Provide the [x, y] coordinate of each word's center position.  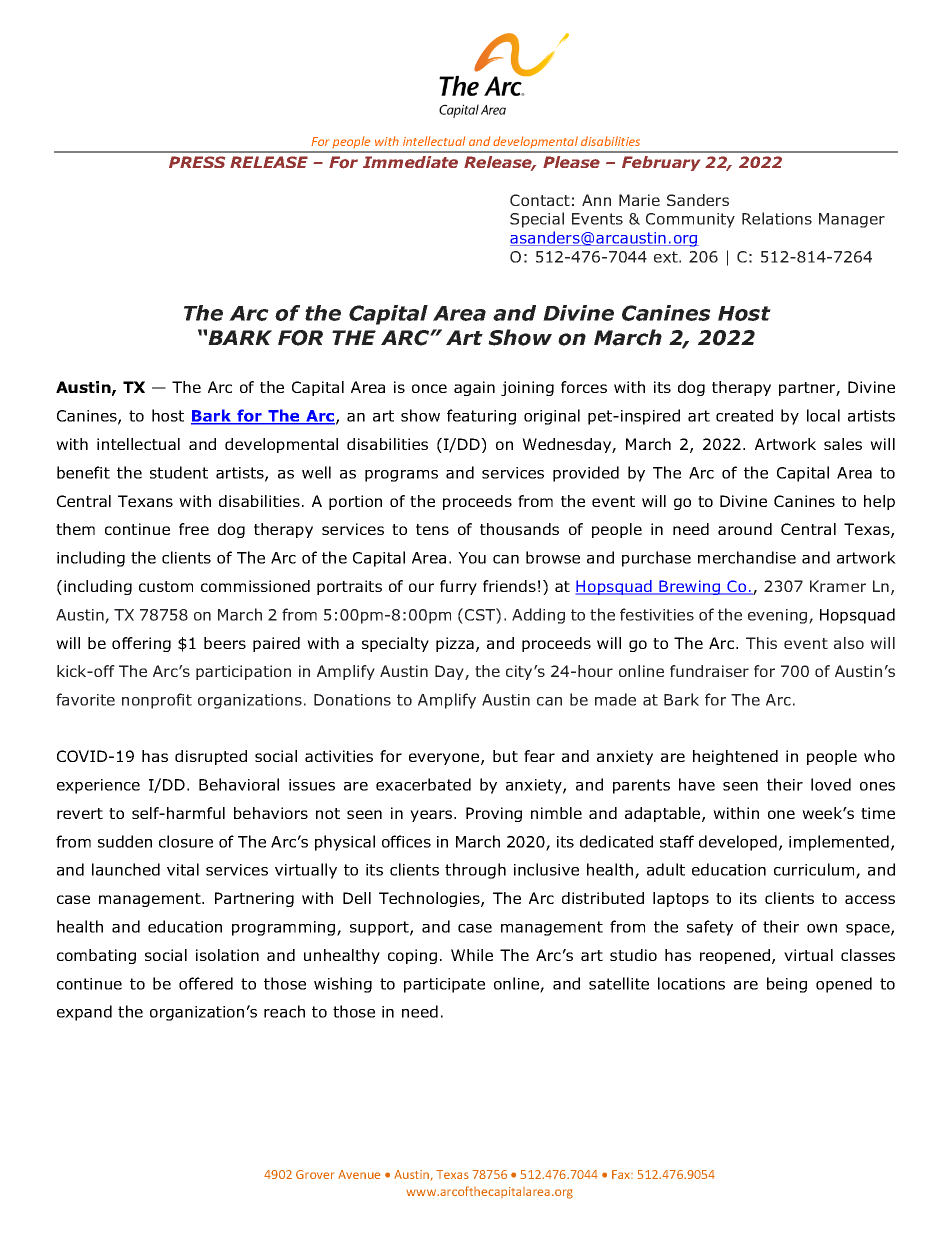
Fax [622, 1174]
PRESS [197, 162]
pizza [455, 644]
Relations [777, 218]
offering [141, 644]
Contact [540, 200]
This [761, 643]
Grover [315, 1174]
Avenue [359, 1174]
